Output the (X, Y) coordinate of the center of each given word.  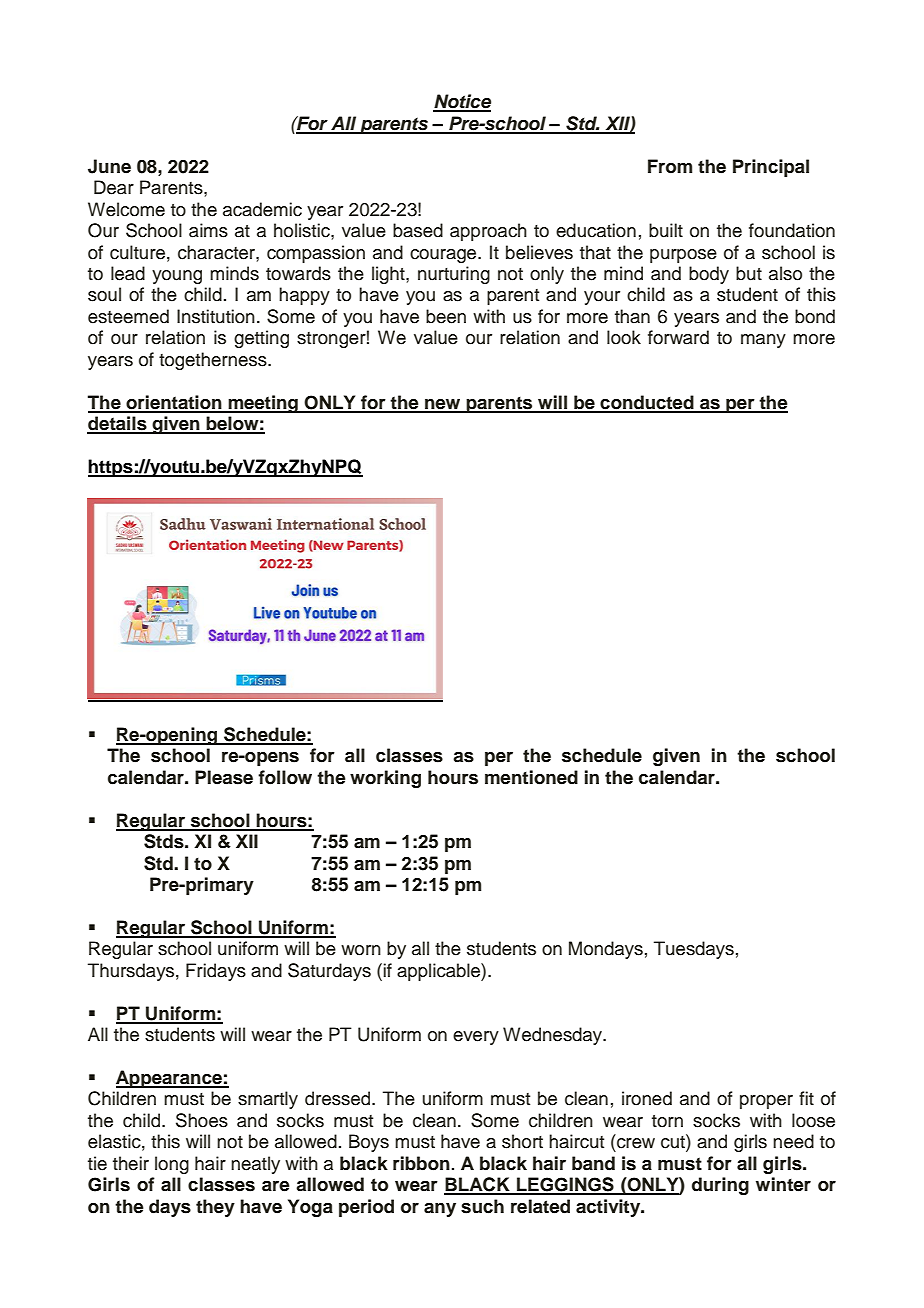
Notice (462, 102)
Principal (771, 168)
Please (224, 777)
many (763, 341)
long (172, 1165)
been (446, 316)
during (720, 1186)
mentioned (531, 777)
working (385, 779)
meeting (263, 404)
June (109, 166)
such (482, 1206)
